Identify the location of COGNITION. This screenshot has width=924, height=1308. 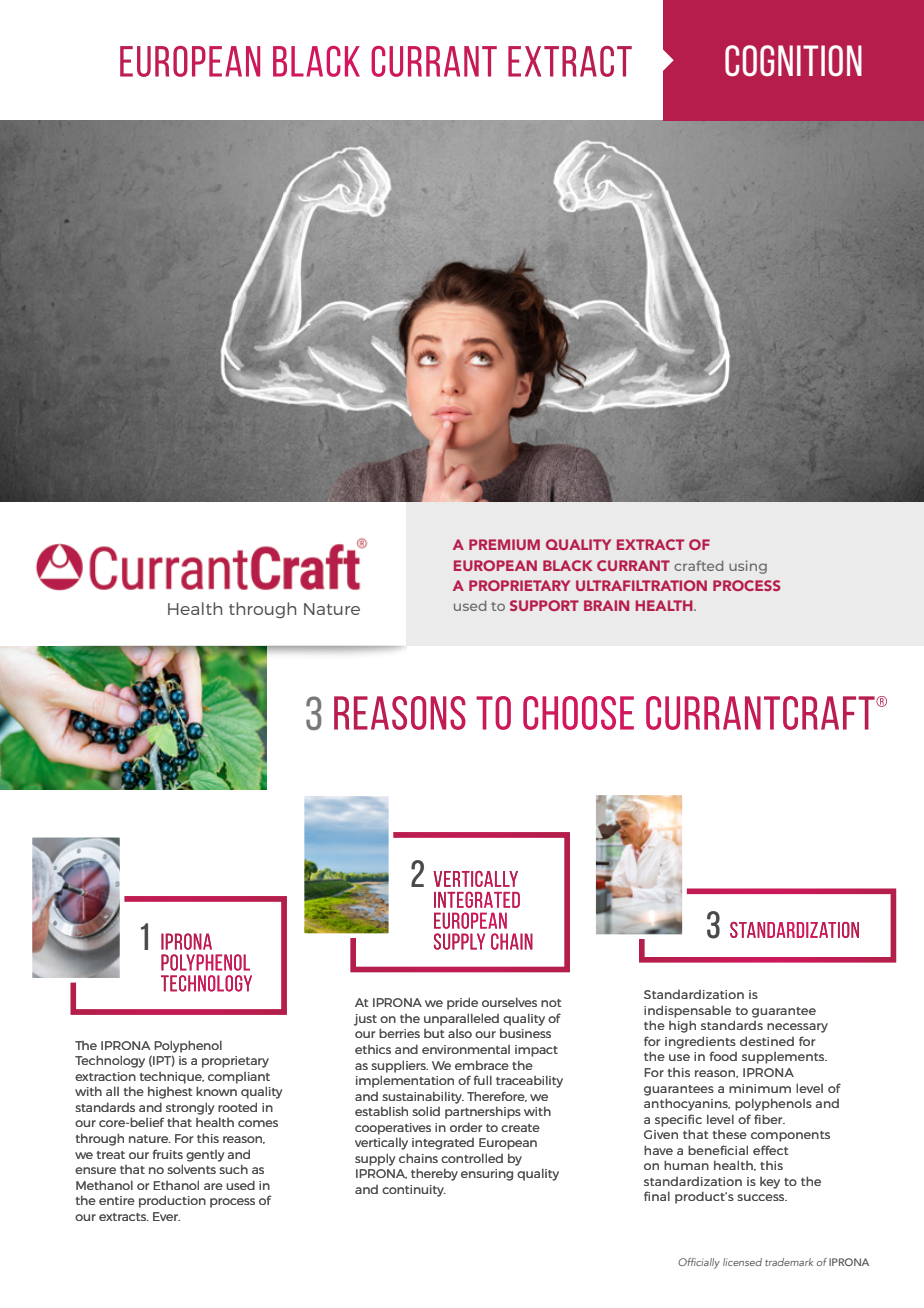
(793, 61).
